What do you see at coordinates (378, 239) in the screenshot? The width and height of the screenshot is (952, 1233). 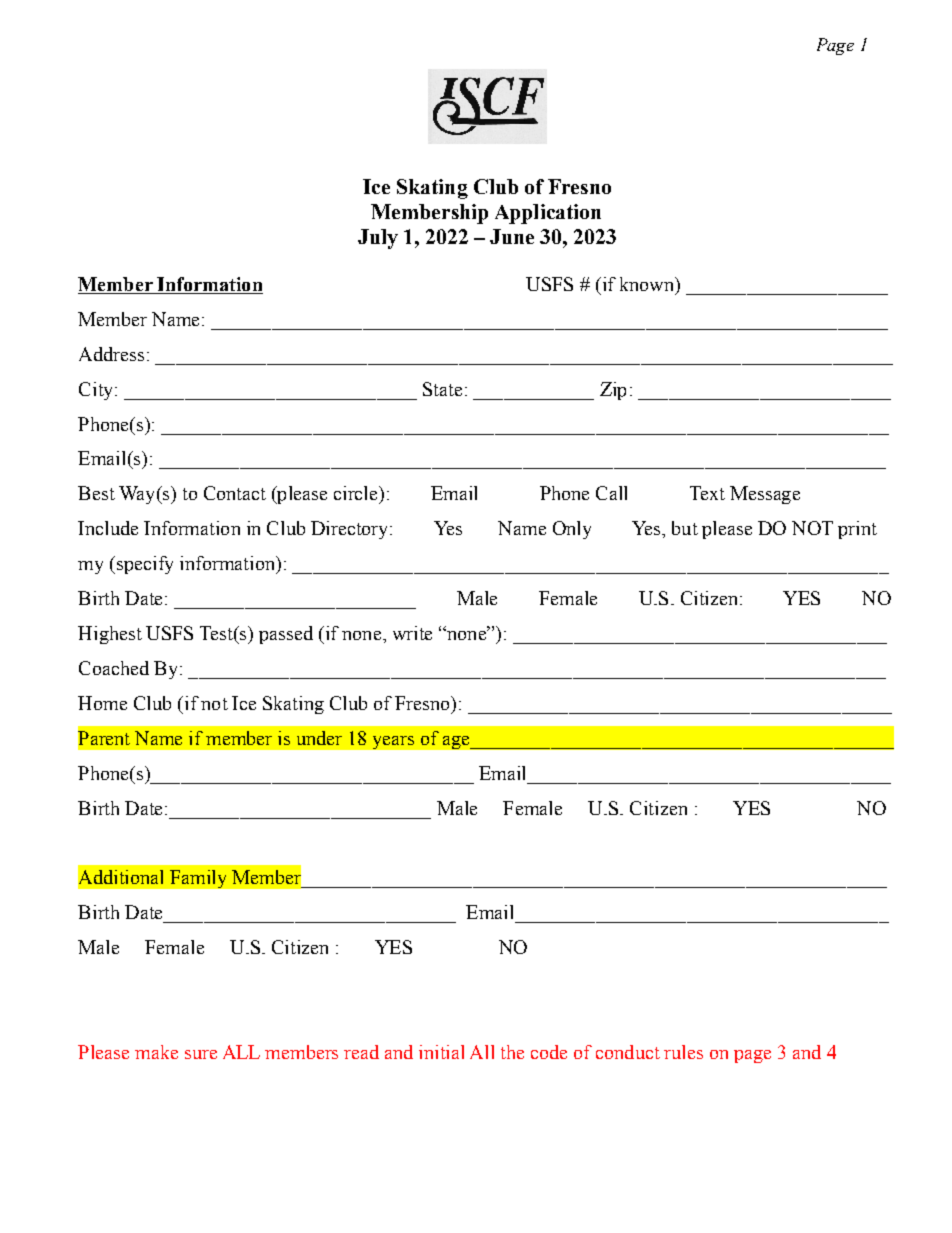 I see `July` at bounding box center [378, 239].
